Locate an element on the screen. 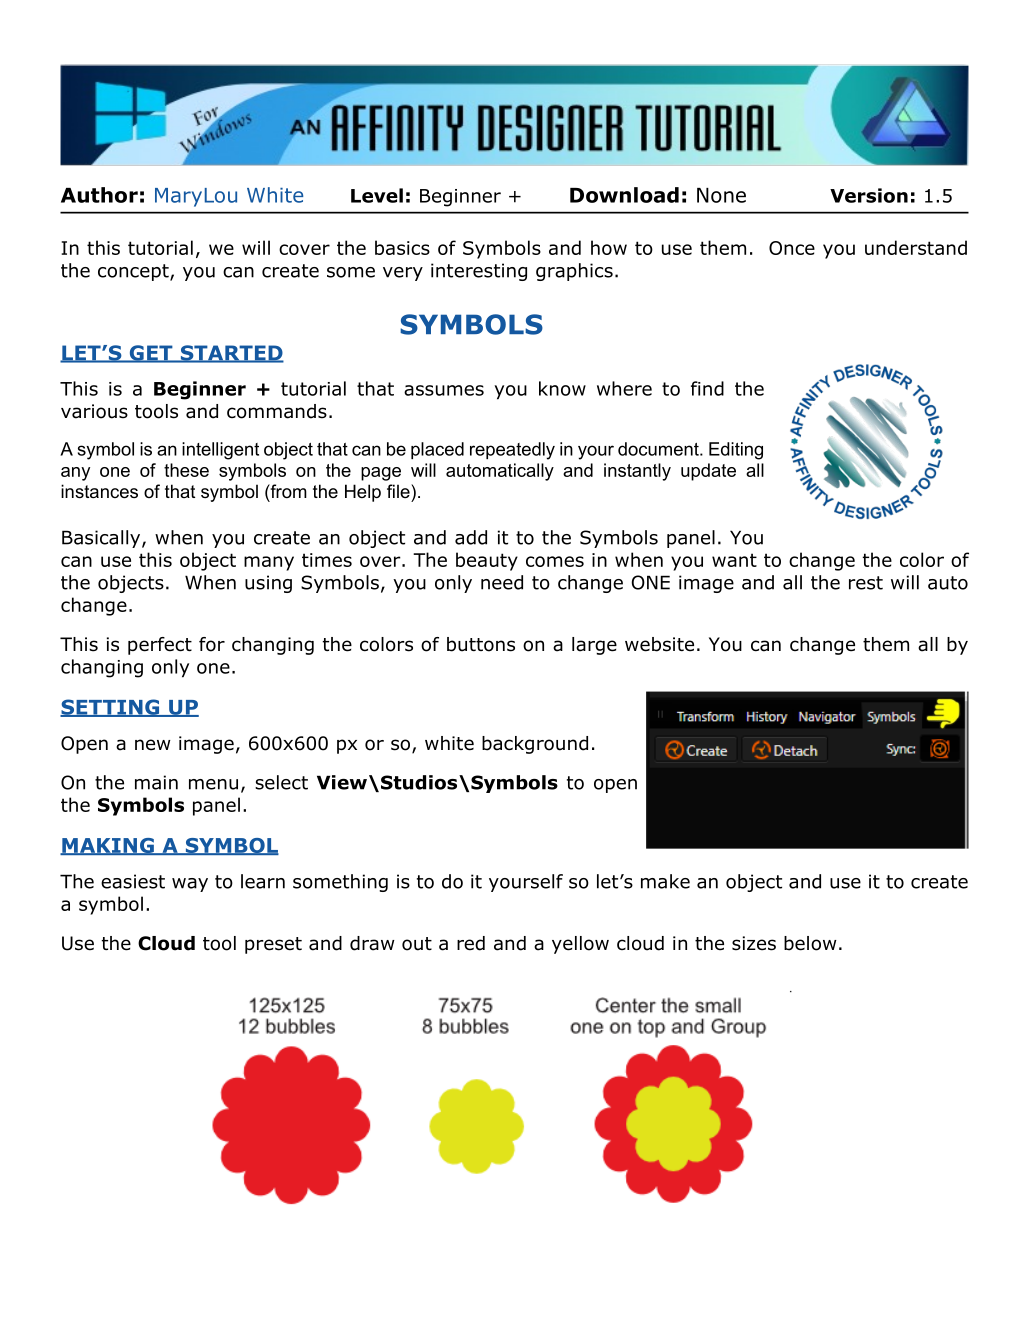 The width and height of the screenshot is (1029, 1332). website is located at coordinates (659, 644).
